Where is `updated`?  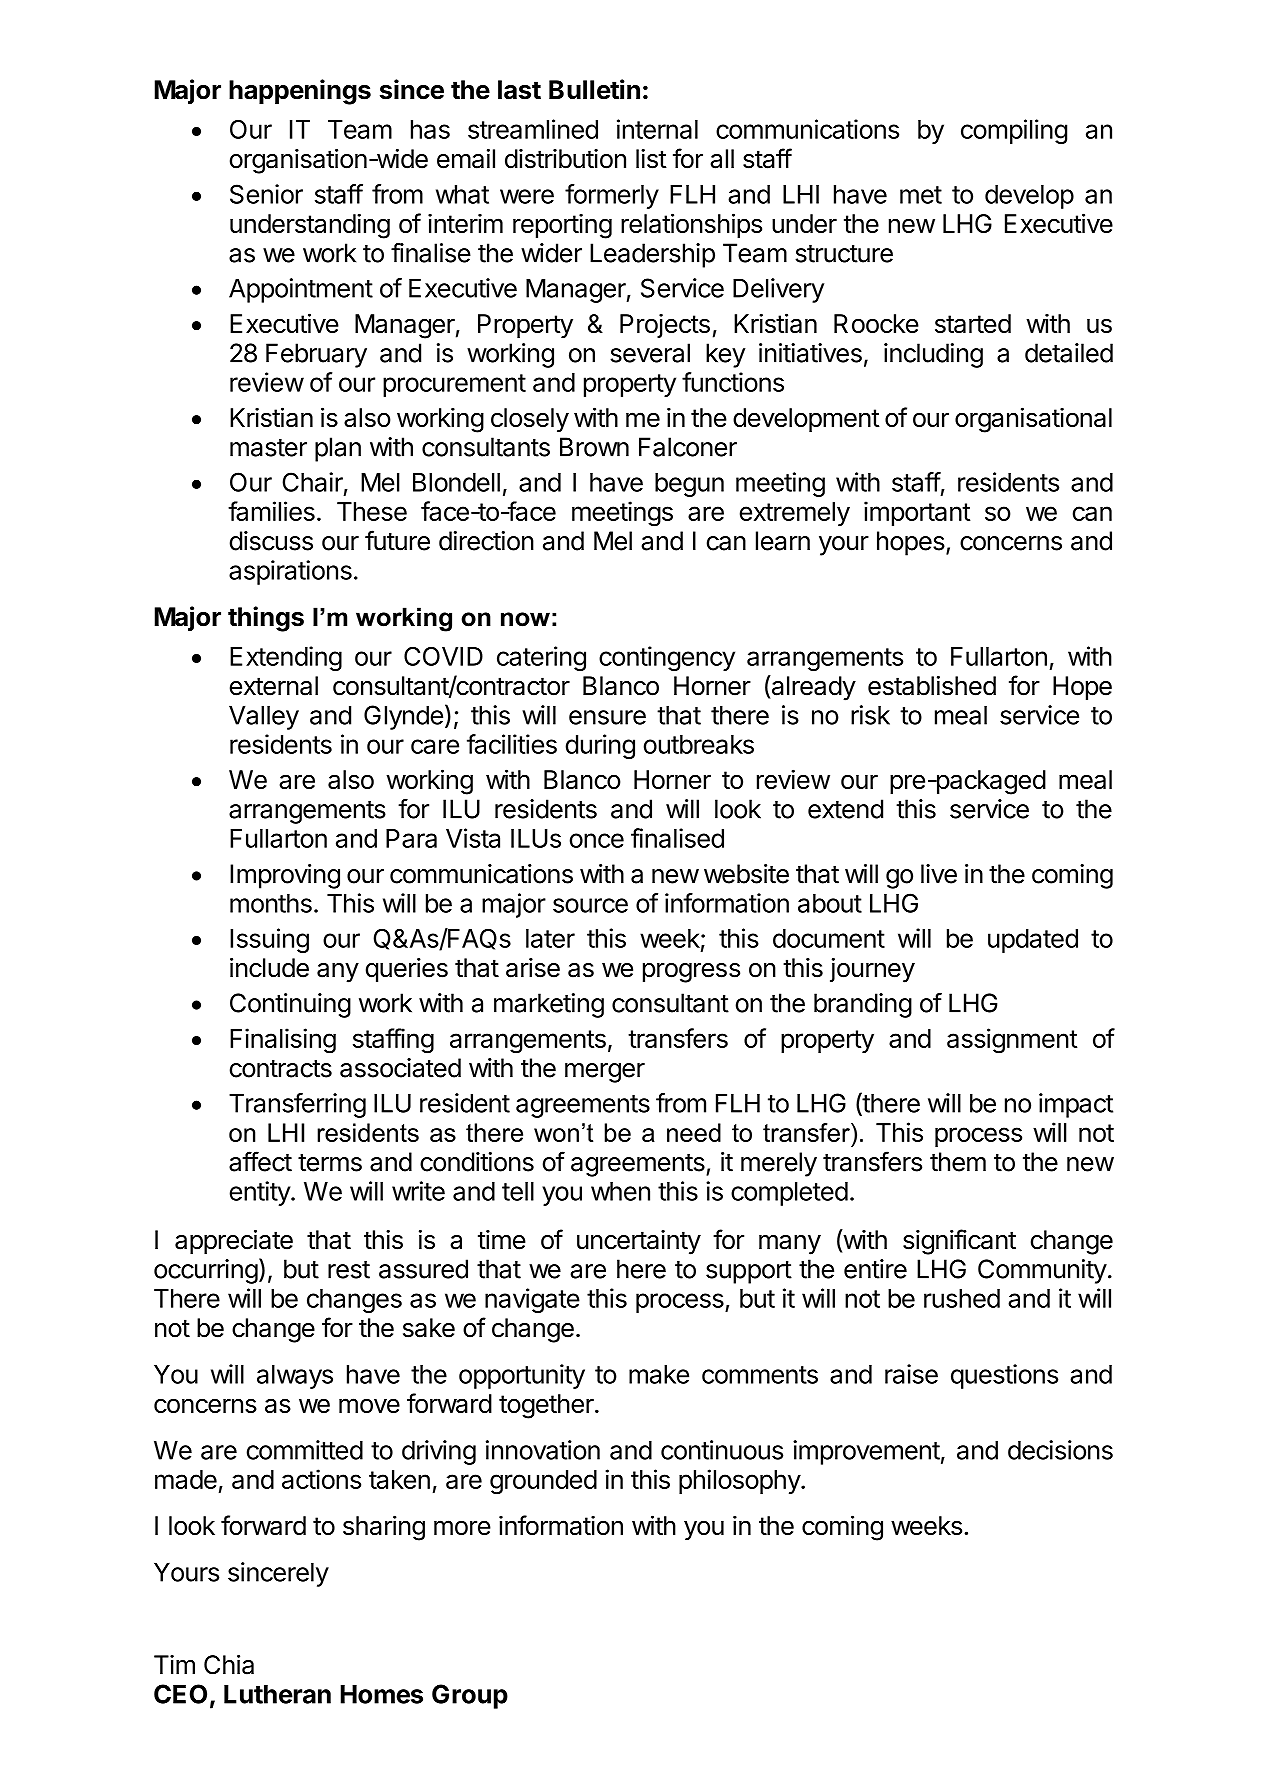 updated is located at coordinates (1033, 941).
